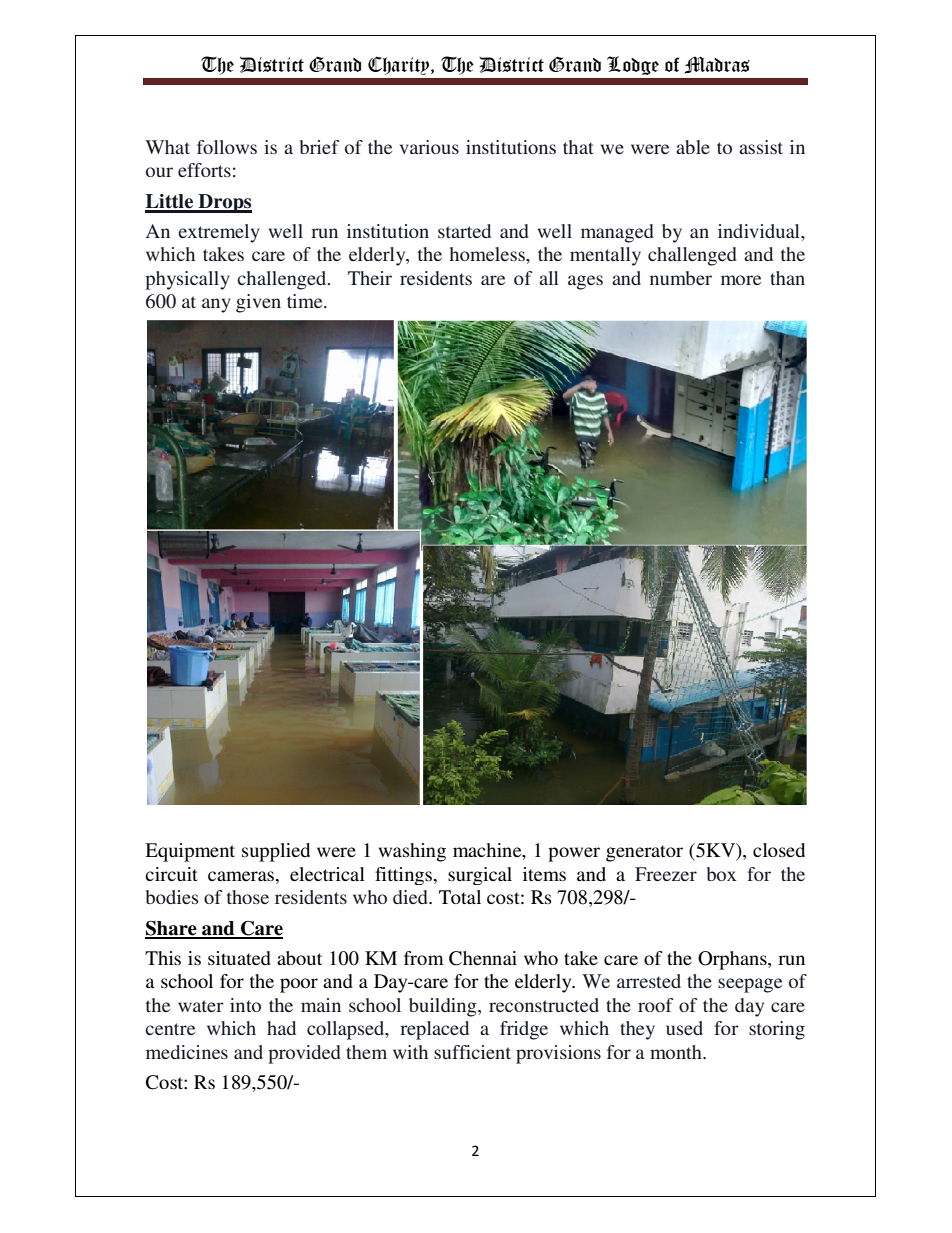 The width and height of the page is (952, 1233). Describe the element at coordinates (779, 850) in the page. I see `closed` at that location.
